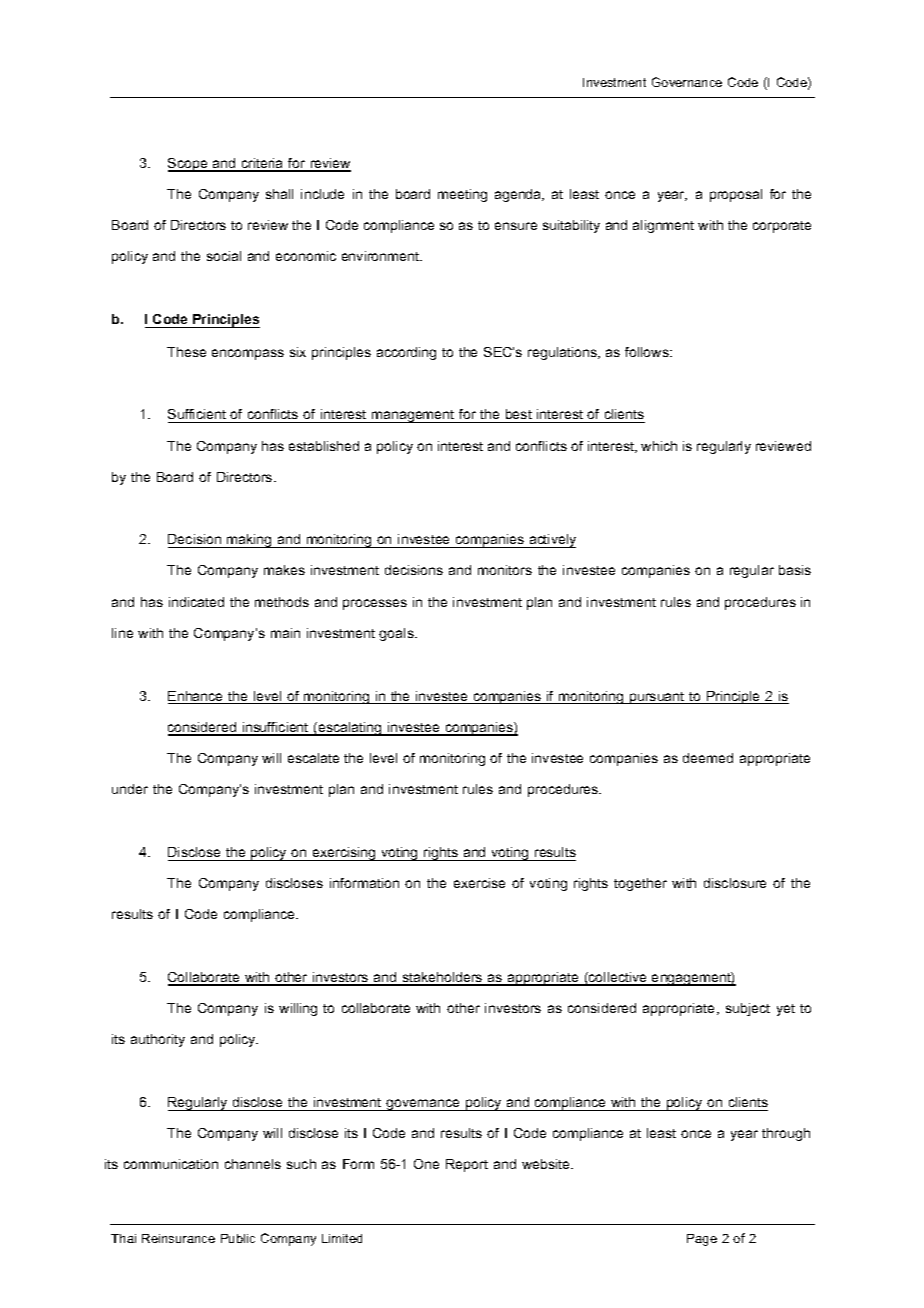 The width and height of the page is (924, 1308). I want to click on proposal, so click(736, 195).
